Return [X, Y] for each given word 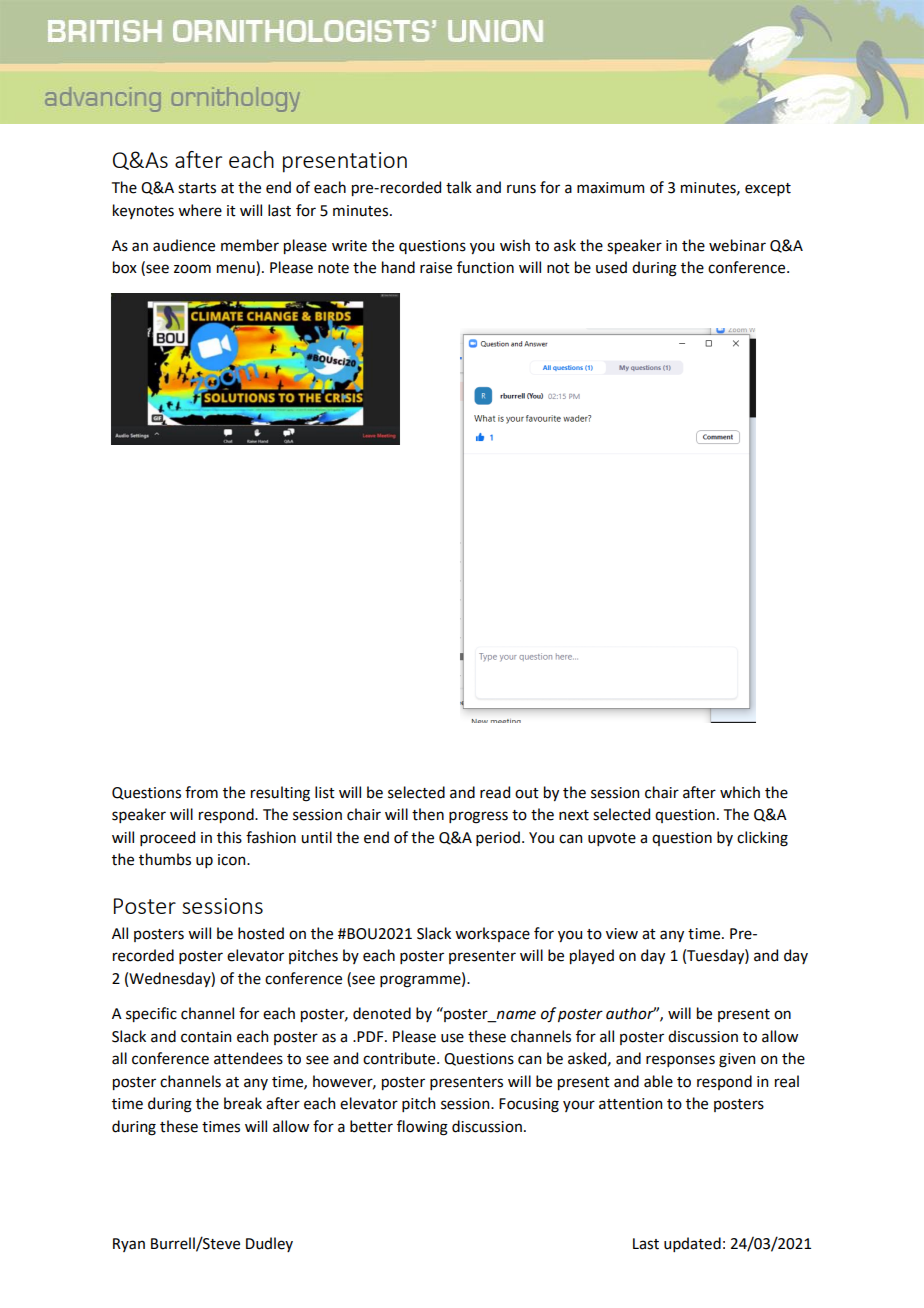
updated [692, 1244]
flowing [422, 1128]
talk [459, 187]
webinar [737, 245]
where [200, 210]
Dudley [269, 1244]
